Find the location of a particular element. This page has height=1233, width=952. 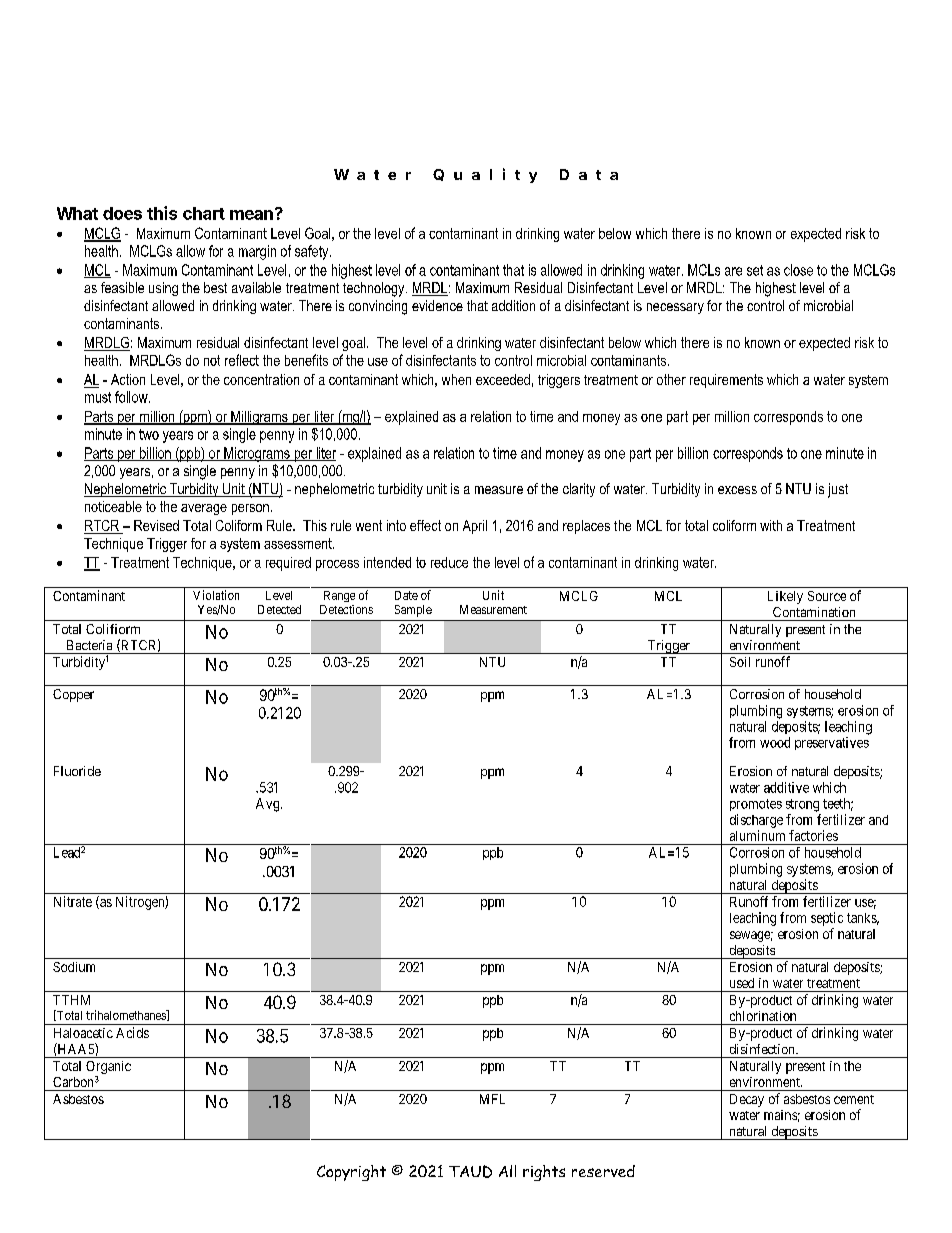

discharge is located at coordinates (756, 821).
